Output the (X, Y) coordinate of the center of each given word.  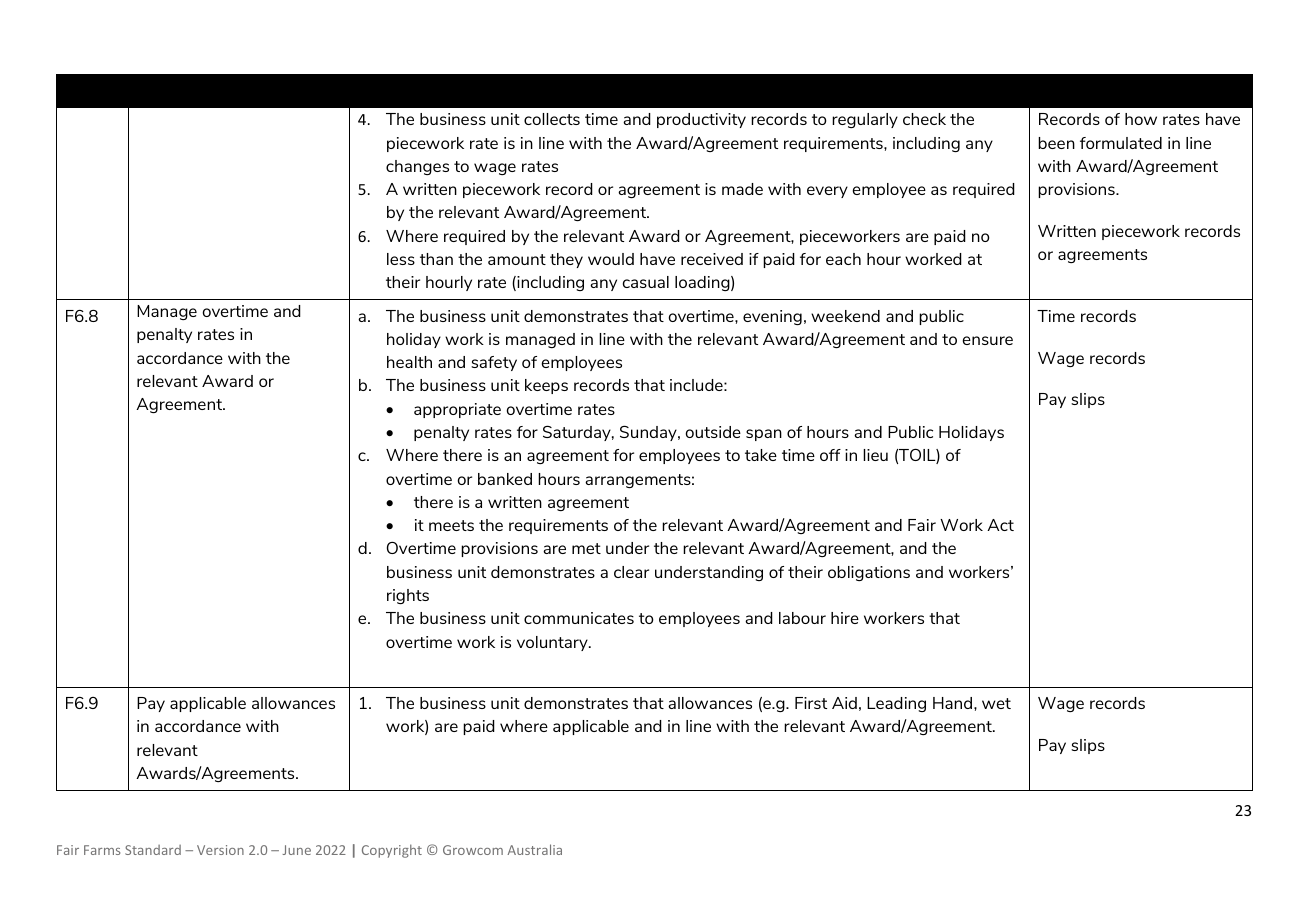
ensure (988, 340)
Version (220, 850)
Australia (534, 849)
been (1056, 143)
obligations (869, 573)
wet (996, 703)
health (409, 362)
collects (552, 119)
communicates (579, 618)
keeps (546, 386)
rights (408, 596)
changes (417, 167)
